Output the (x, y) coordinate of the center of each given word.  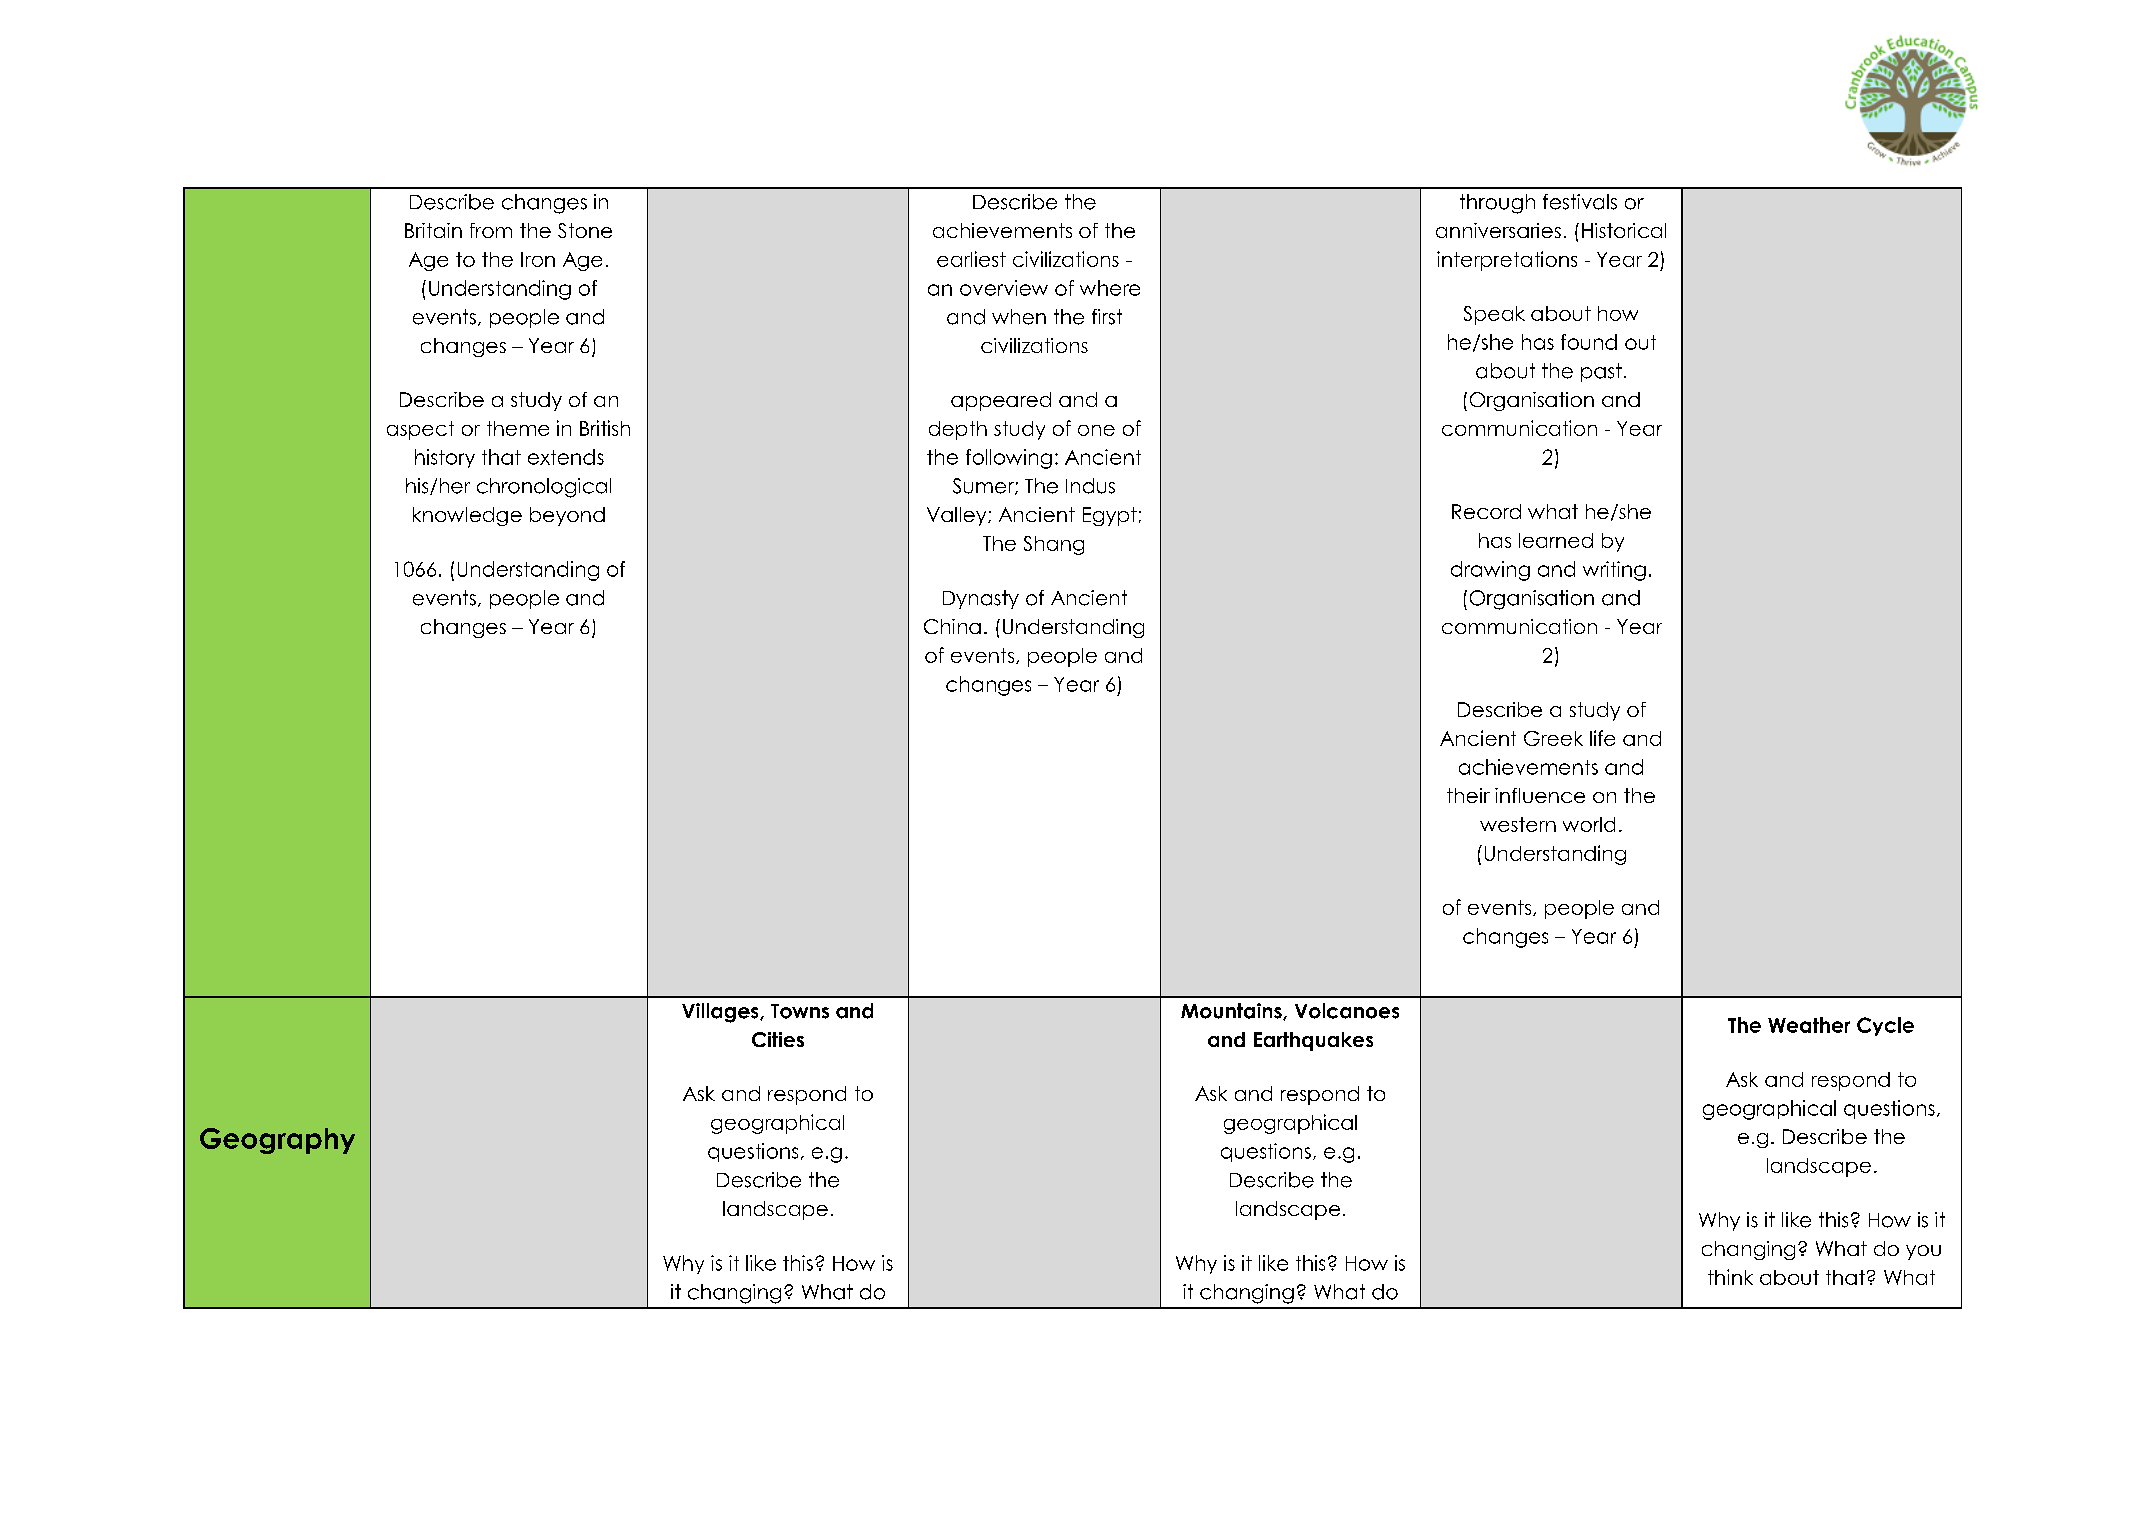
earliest (971, 259)
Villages (721, 1013)
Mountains (1232, 1011)
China (952, 626)
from (491, 230)
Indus (1090, 486)
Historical (1624, 230)
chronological (544, 488)
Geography (277, 1141)
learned (1556, 540)
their (1468, 795)
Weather (1809, 1025)
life (1602, 738)
